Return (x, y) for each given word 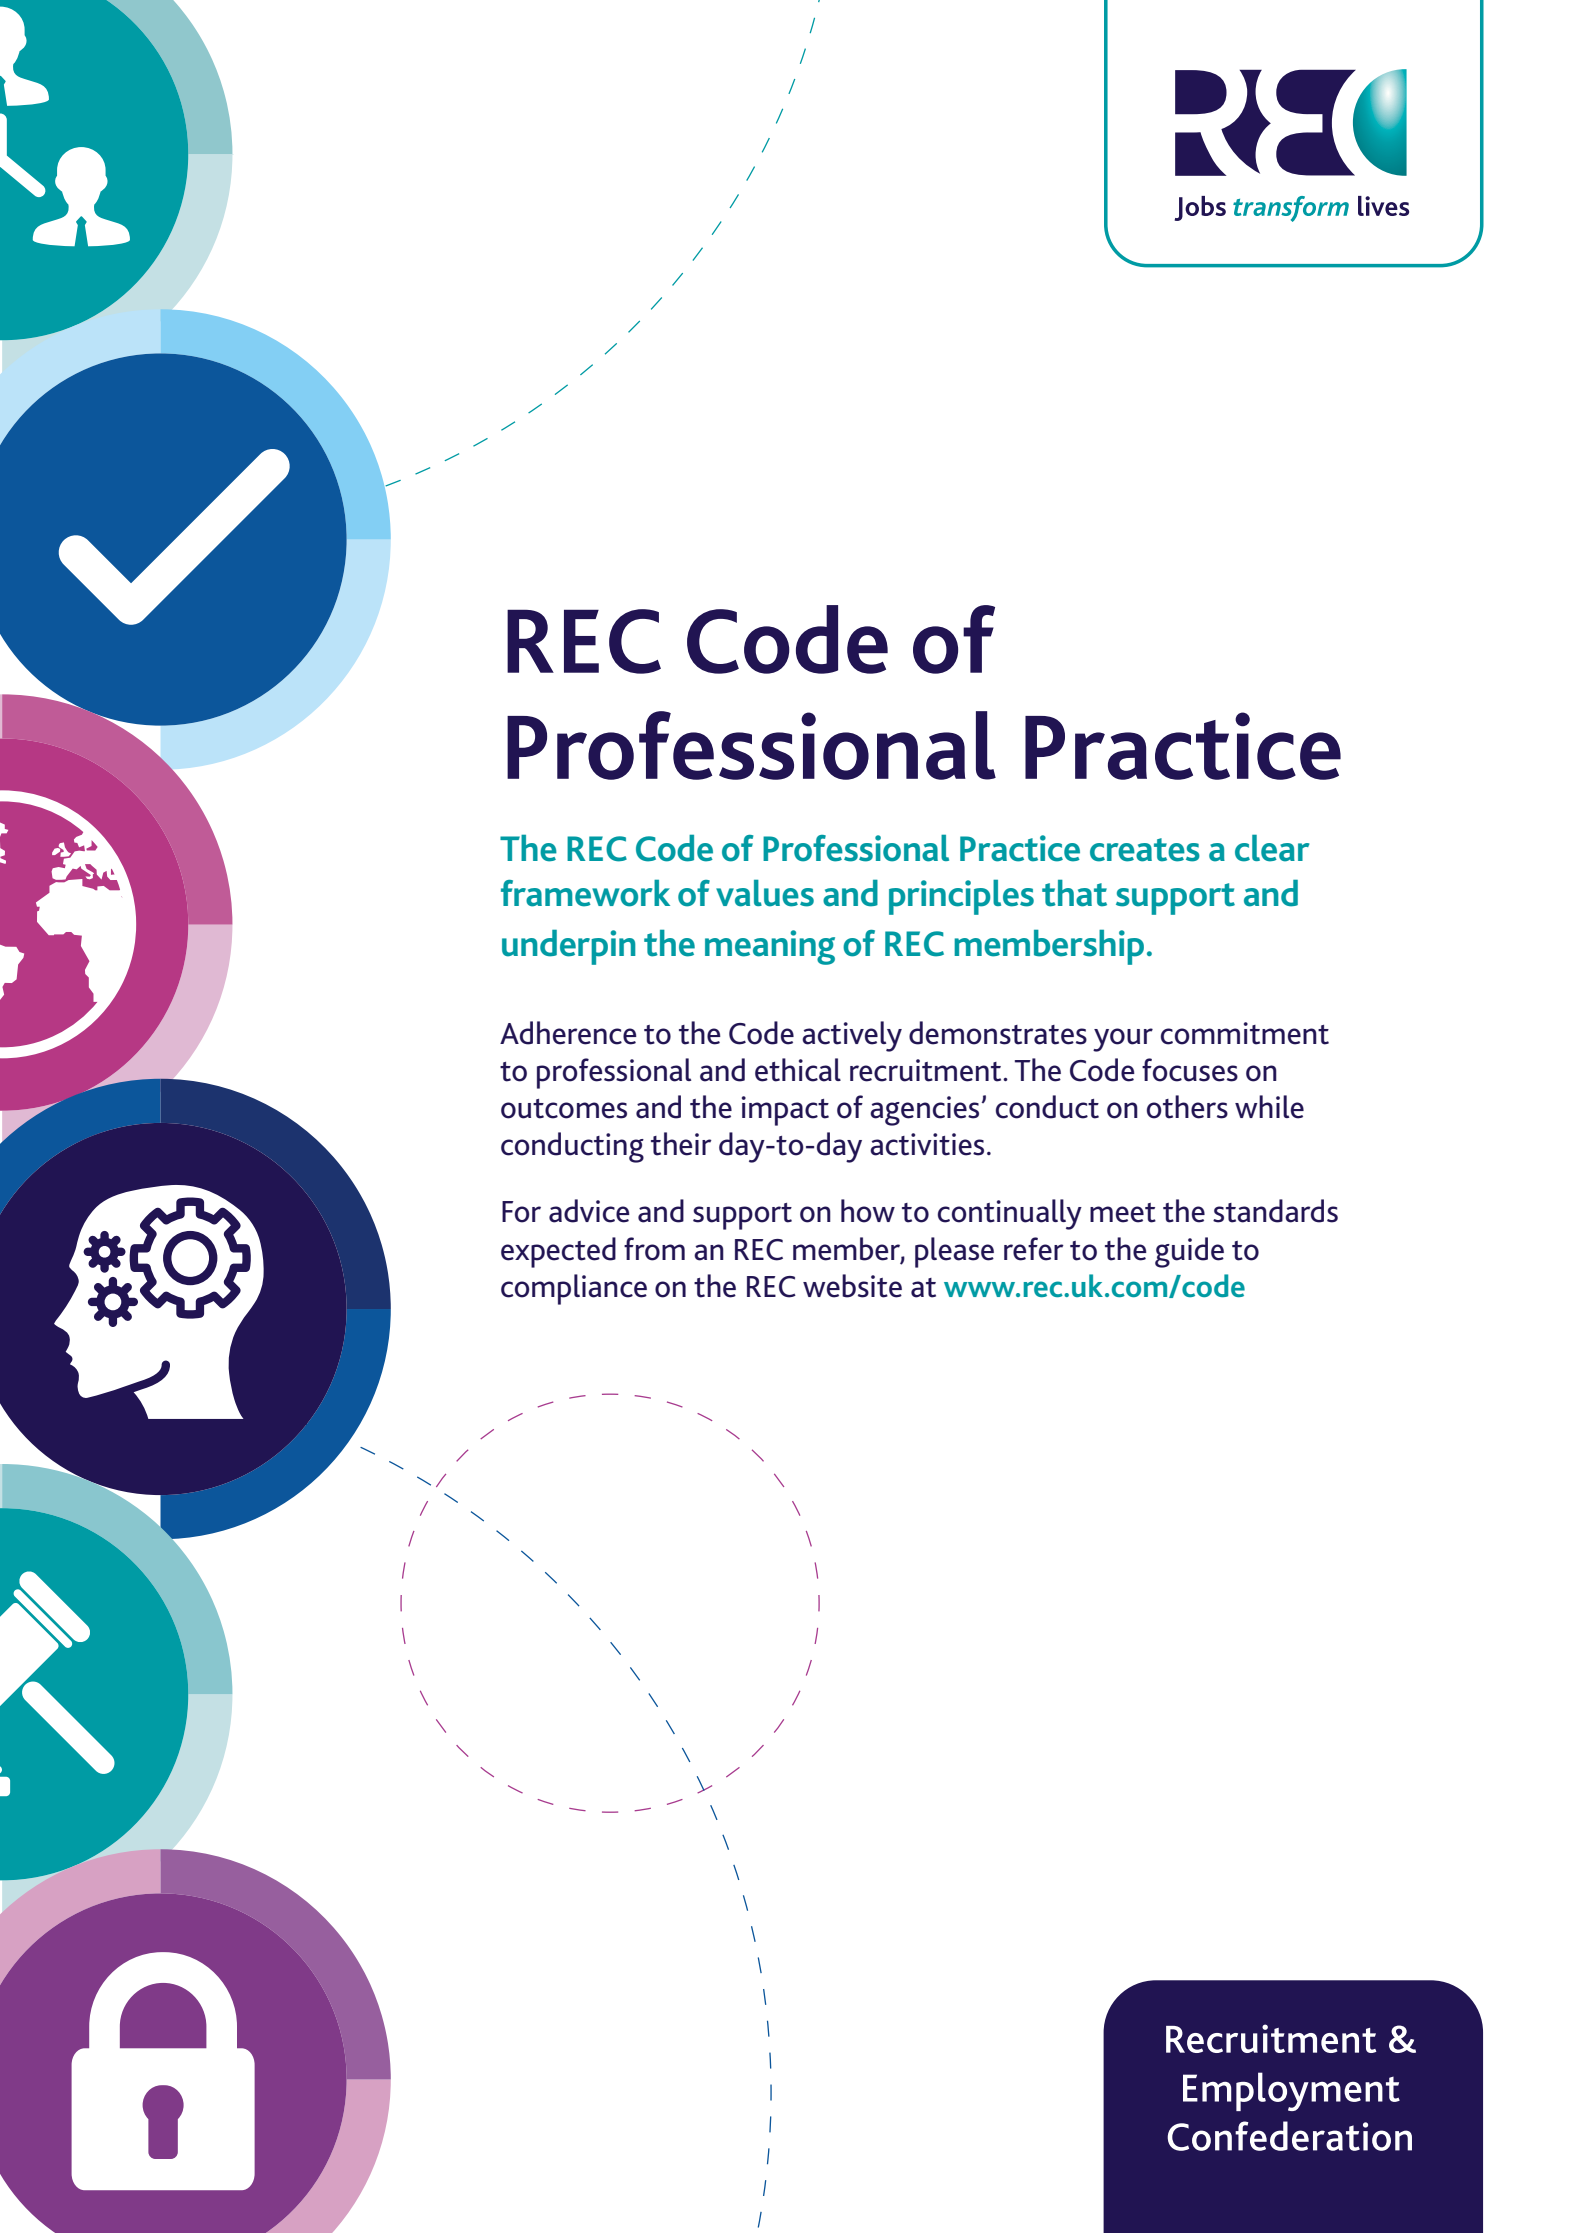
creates (1145, 850)
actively (852, 1036)
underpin (569, 947)
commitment (1245, 1033)
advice (589, 1211)
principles (961, 897)
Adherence (568, 1033)
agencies (924, 1111)
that (1074, 893)
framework (585, 893)
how (868, 1211)
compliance (574, 1289)
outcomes (564, 1109)
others (1187, 1107)
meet (1123, 1213)
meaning (770, 947)
